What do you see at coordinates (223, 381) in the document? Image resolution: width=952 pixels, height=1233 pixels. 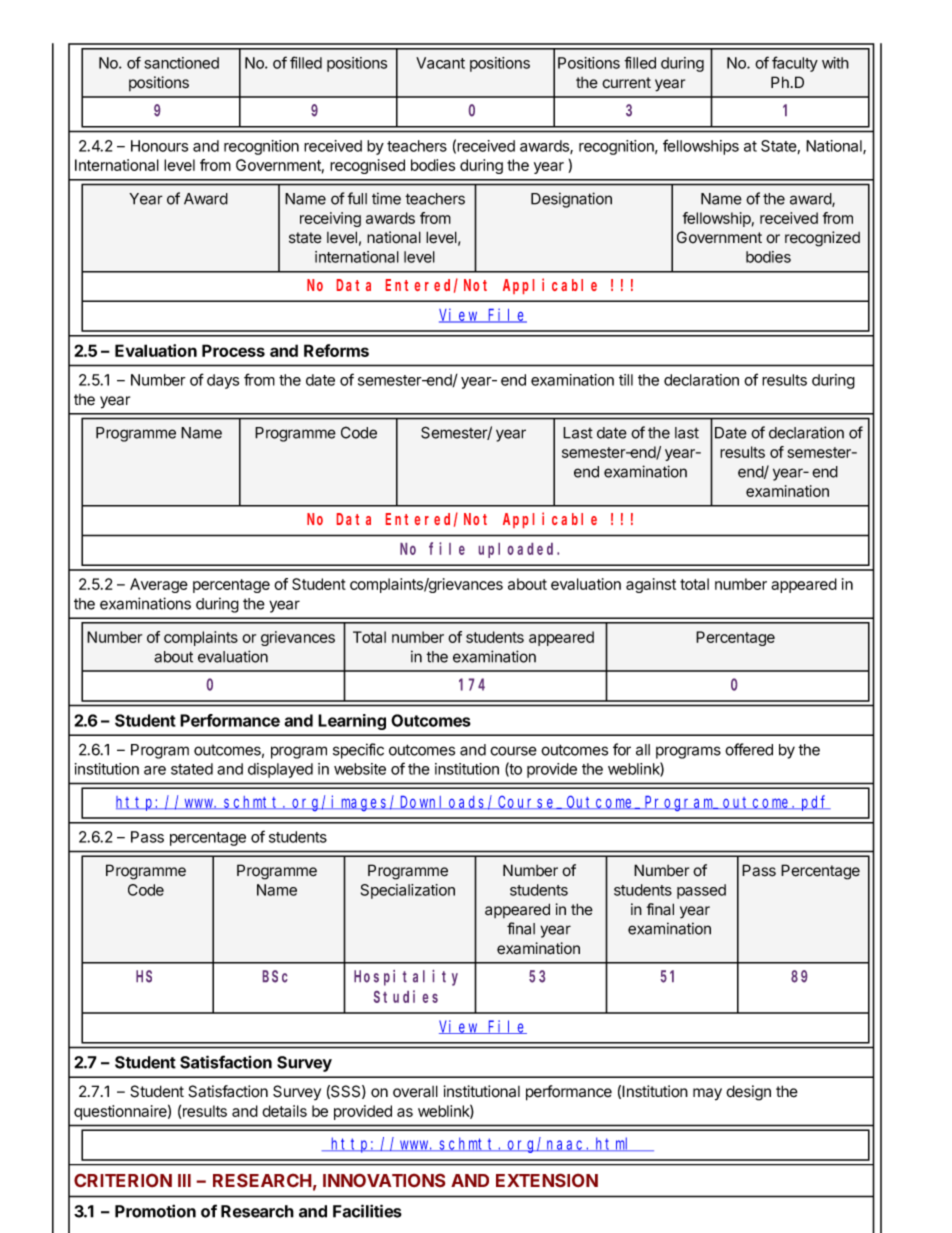 I see `days` at bounding box center [223, 381].
